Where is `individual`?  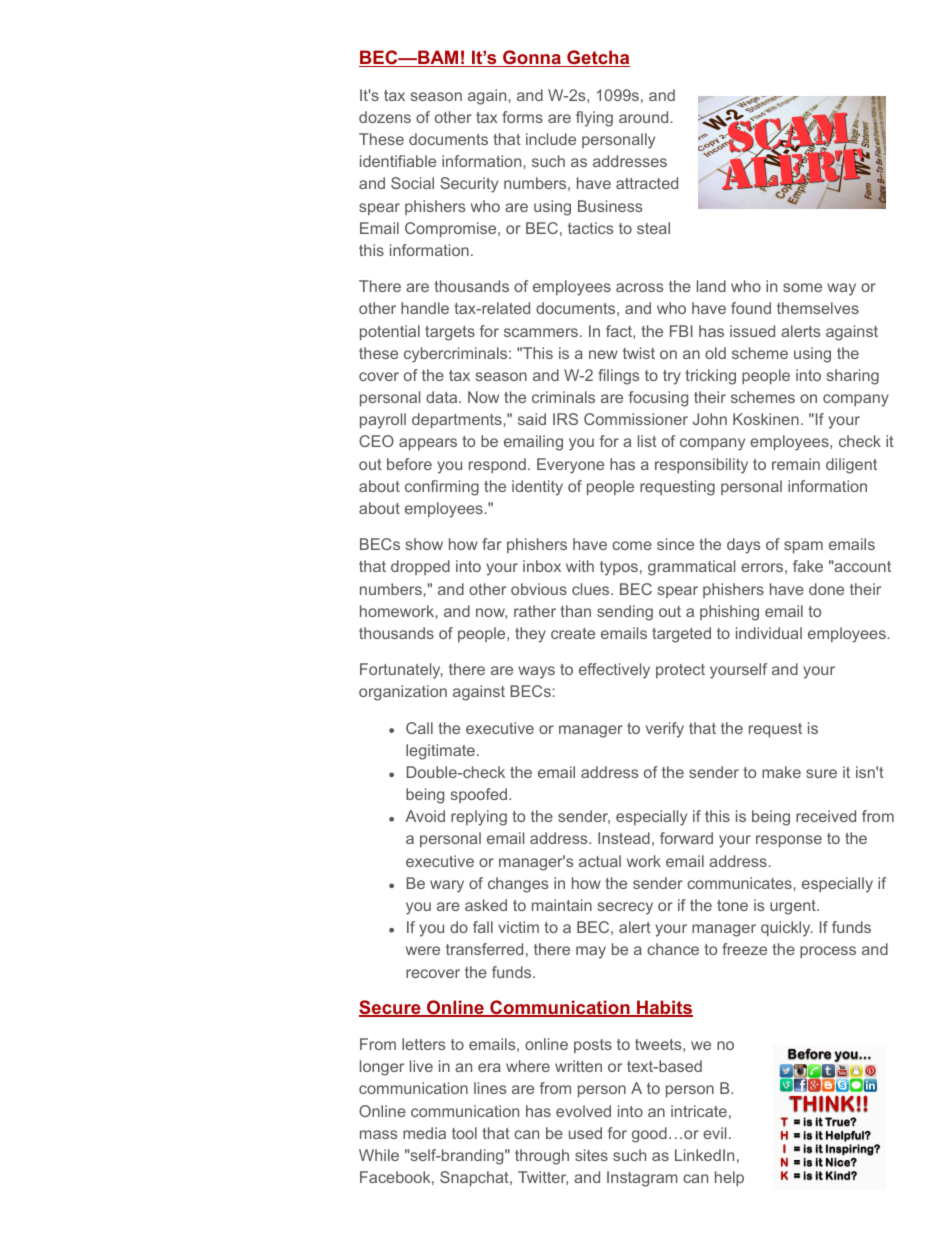
individual is located at coordinates (769, 633).
